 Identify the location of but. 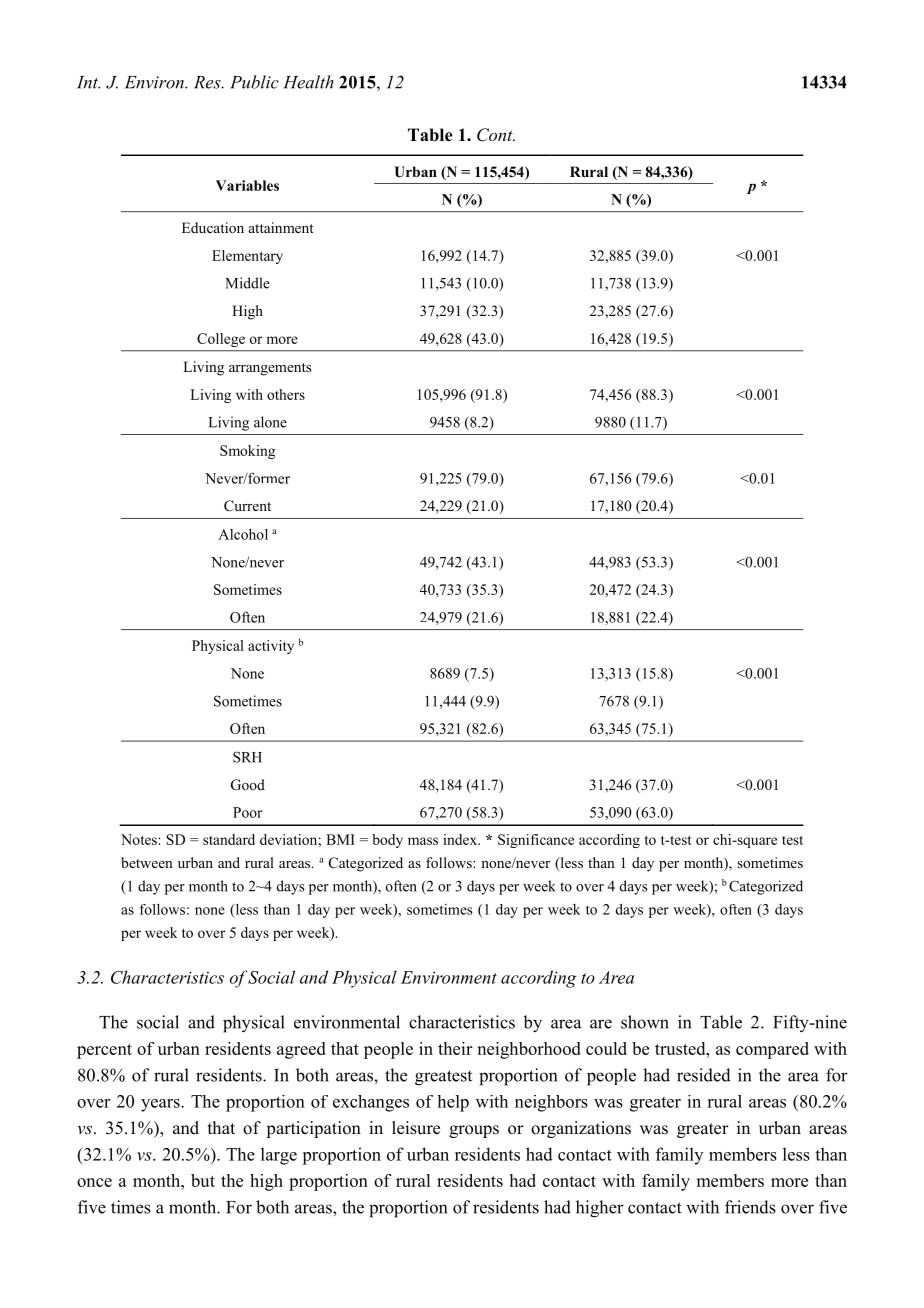
(203, 1180).
